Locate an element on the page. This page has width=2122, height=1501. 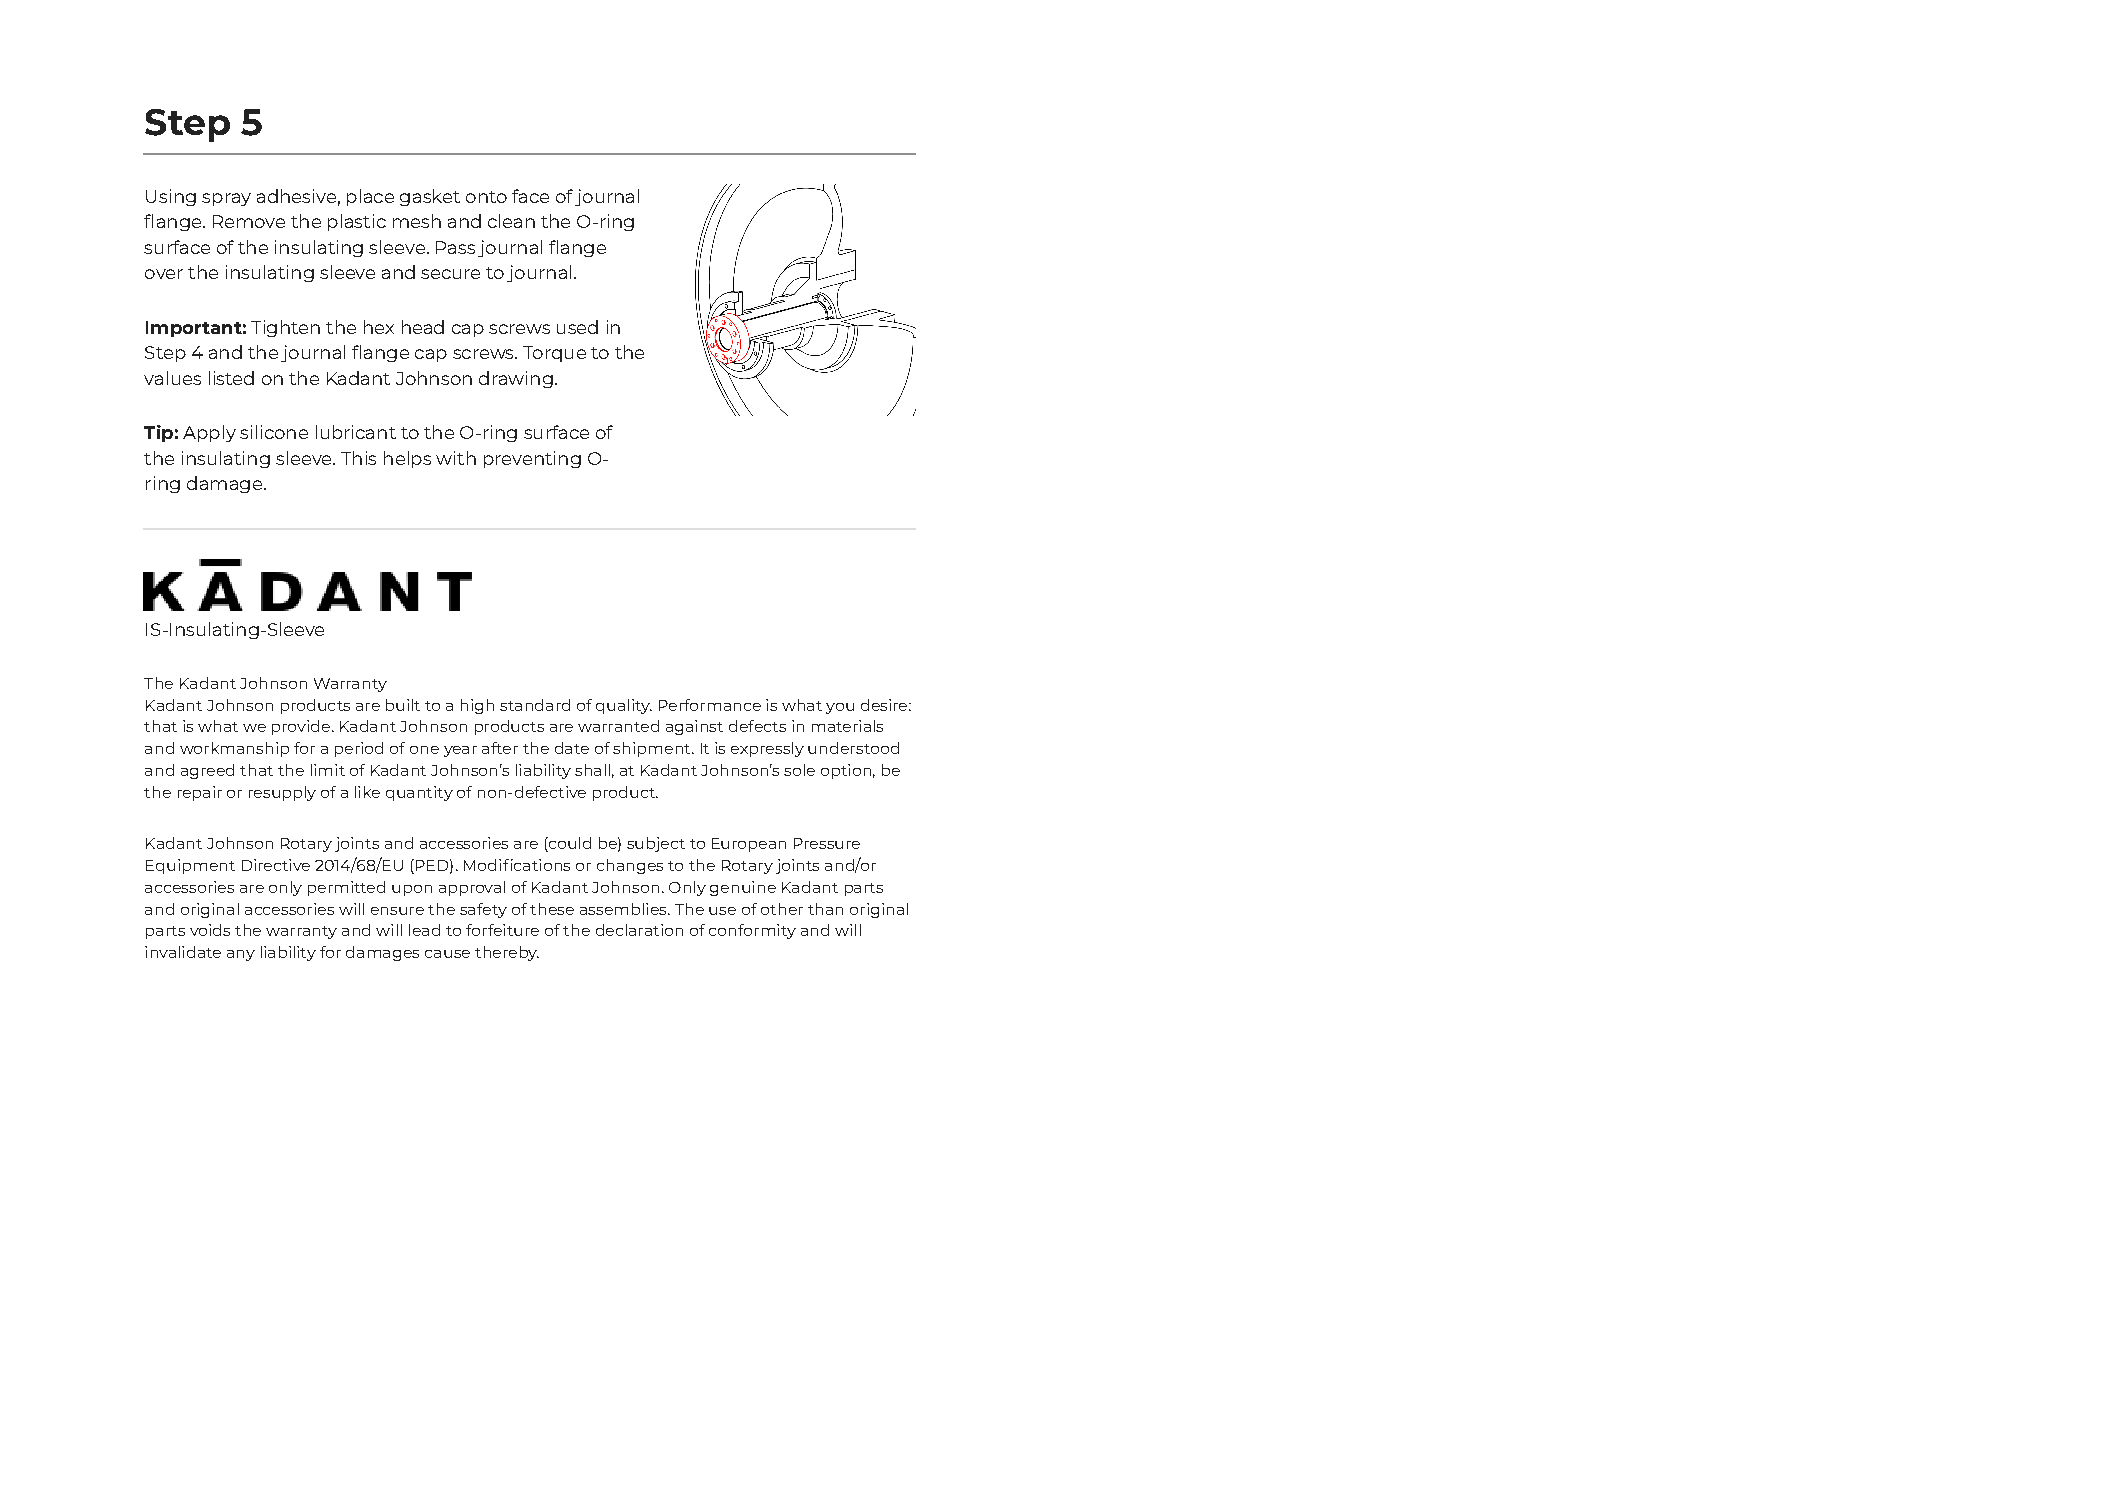
Remove is located at coordinates (249, 221).
